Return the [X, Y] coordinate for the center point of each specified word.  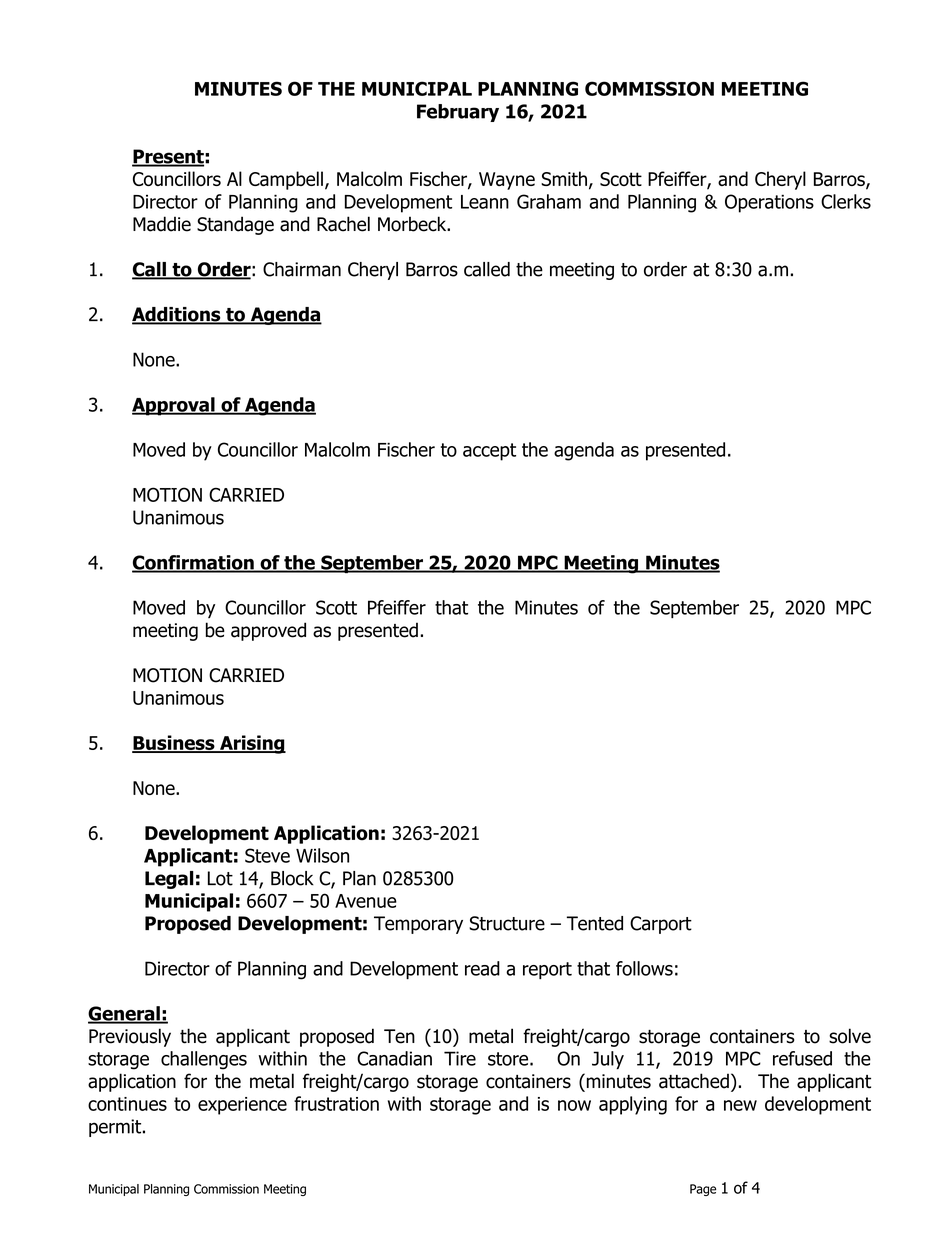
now [574, 1105]
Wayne [507, 181]
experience [242, 1106]
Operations [769, 203]
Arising [252, 744]
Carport [661, 925]
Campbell [286, 180]
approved [268, 631]
